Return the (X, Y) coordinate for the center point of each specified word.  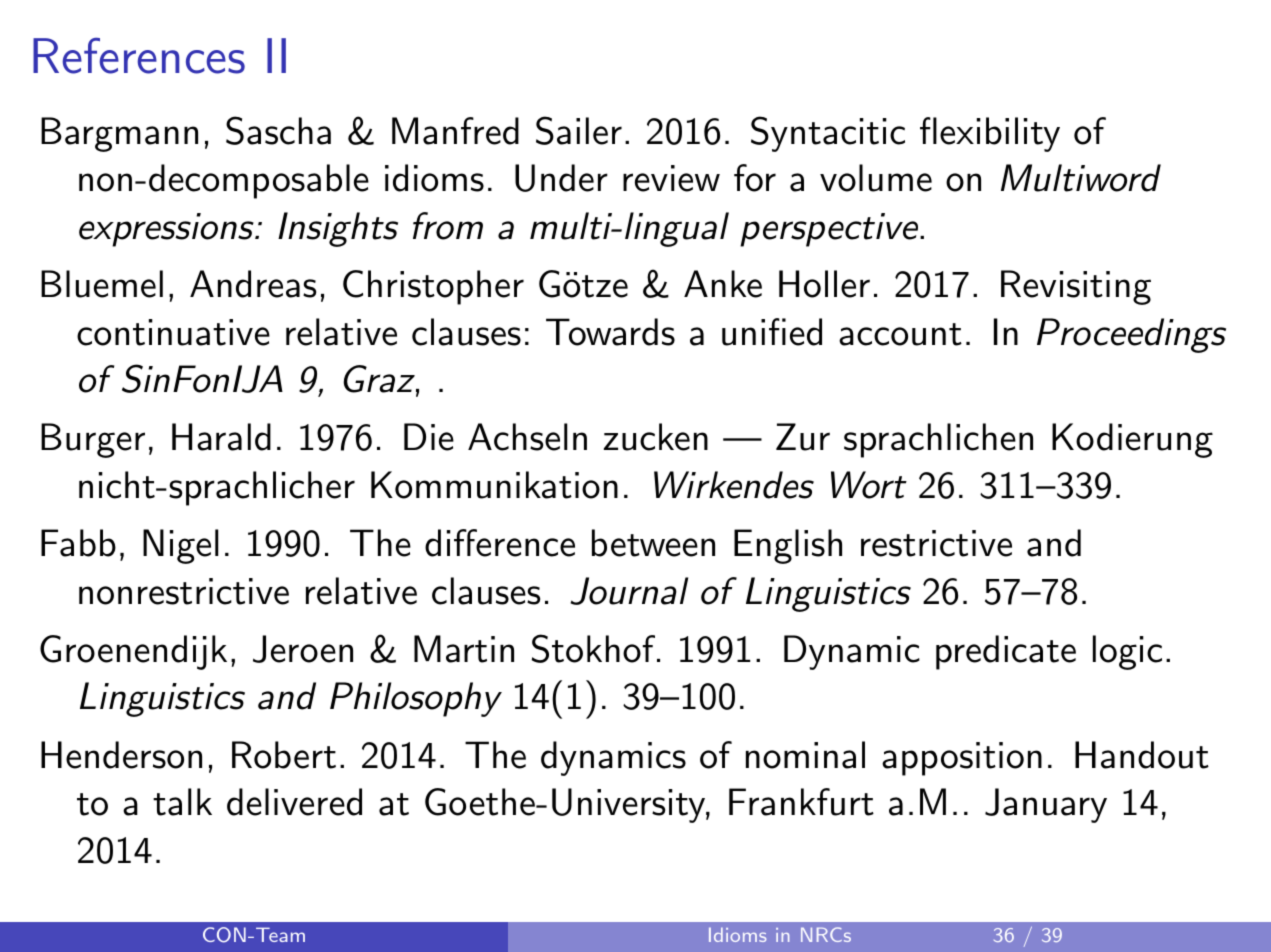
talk (182, 802)
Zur (803, 437)
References (139, 56)
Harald (221, 437)
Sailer (579, 130)
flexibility (990, 134)
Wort (869, 485)
